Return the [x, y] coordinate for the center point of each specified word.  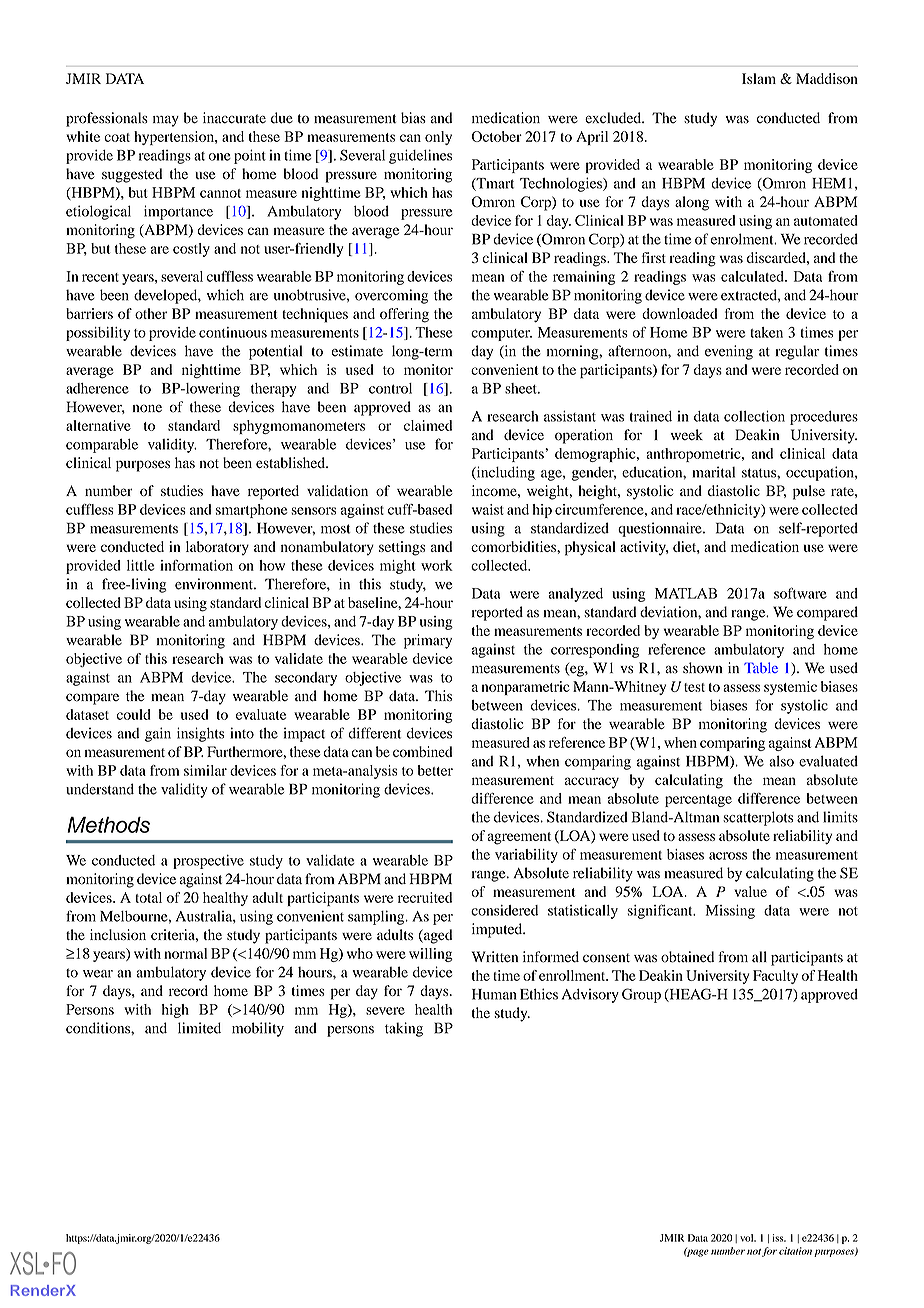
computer [501, 335]
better [435, 770]
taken [766, 332]
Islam [759, 78]
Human [494, 994]
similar [205, 770]
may [166, 121]
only [438, 138]
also [781, 761]
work [437, 565]
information [196, 565]
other [151, 313]
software [800, 593]
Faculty [775, 977]
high [175, 1011]
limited [199, 1028]
